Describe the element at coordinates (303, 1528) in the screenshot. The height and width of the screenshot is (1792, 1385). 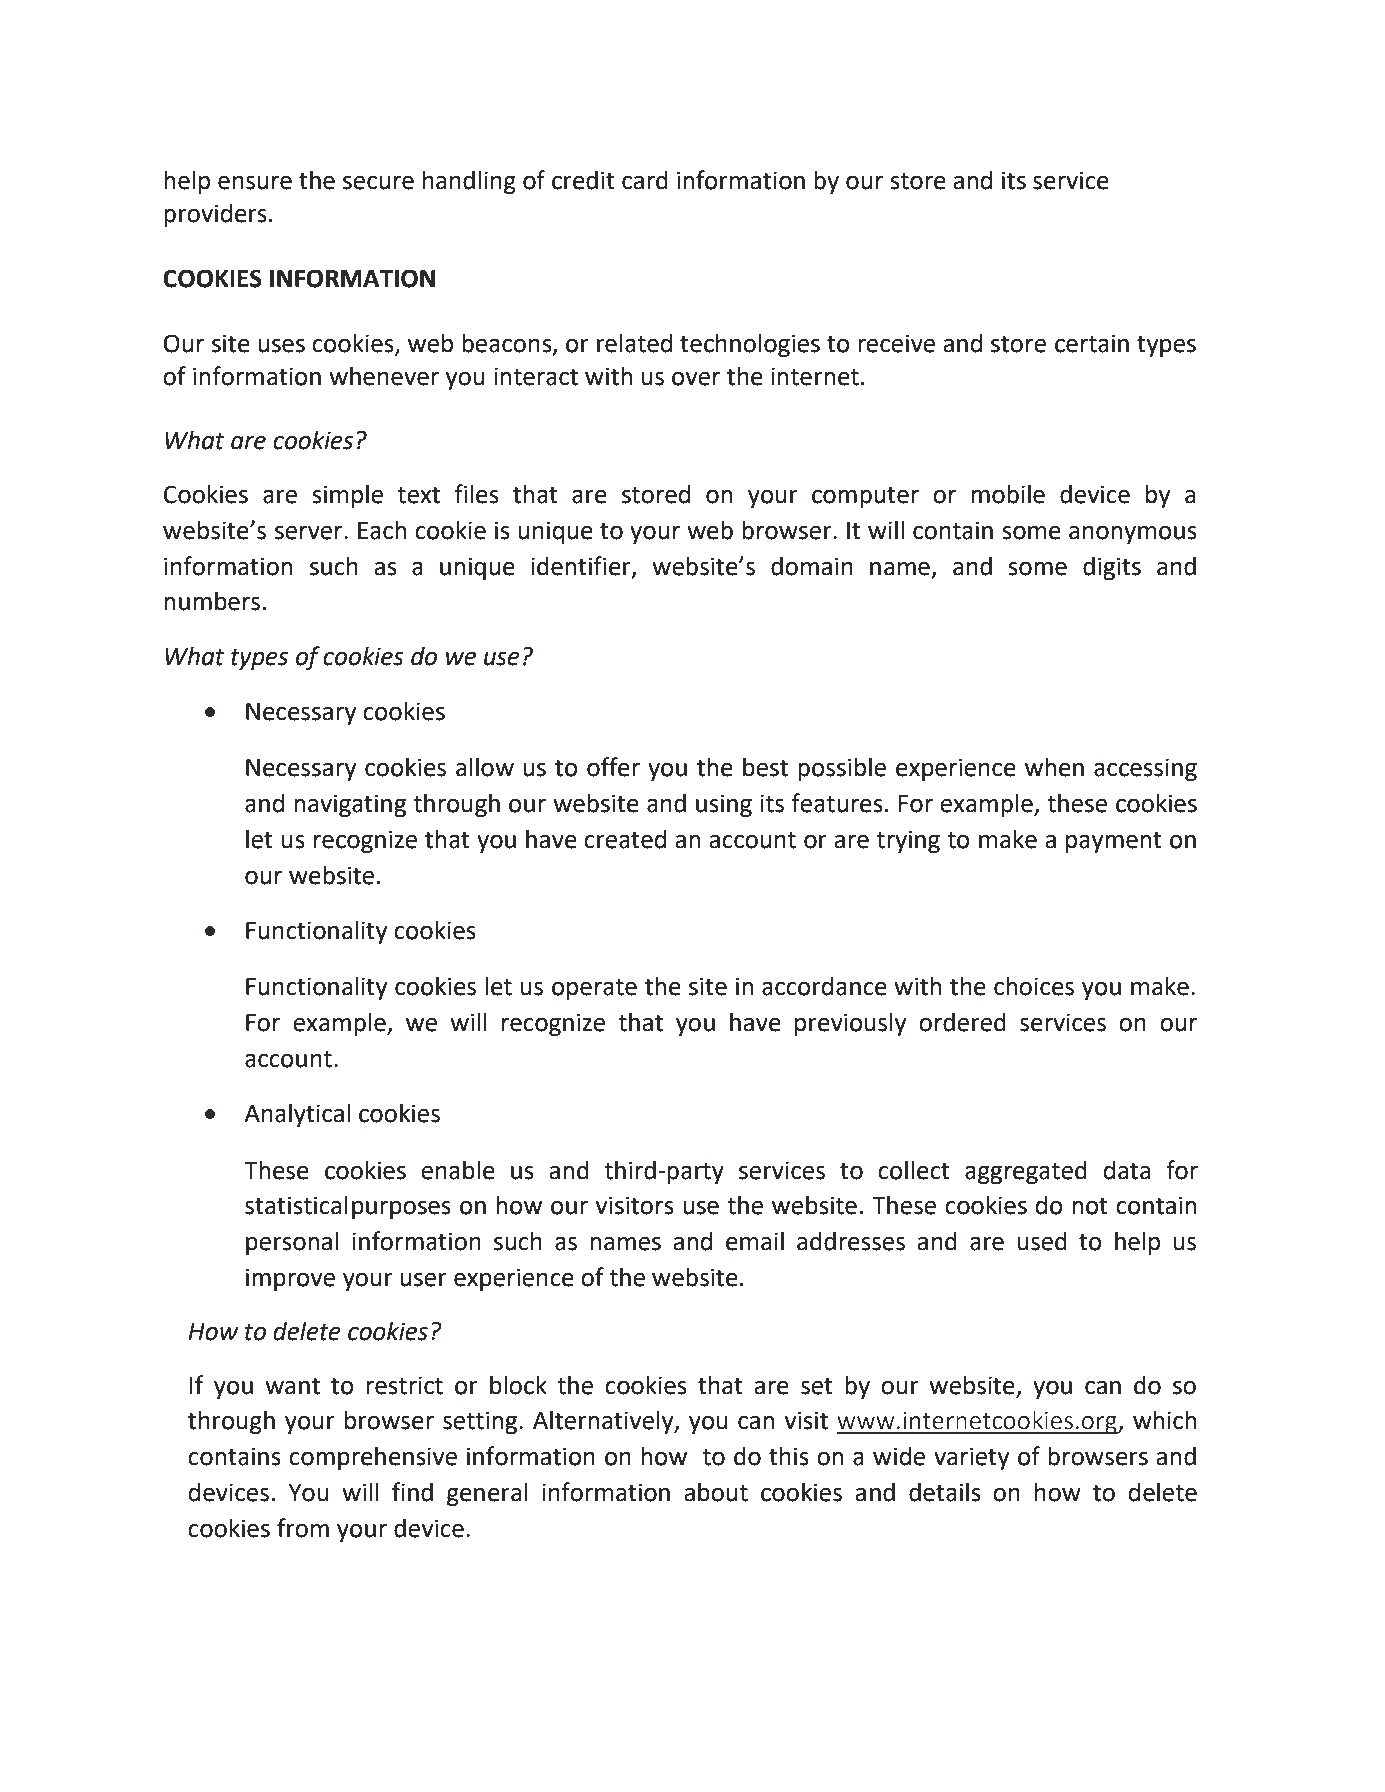
I see `from` at that location.
